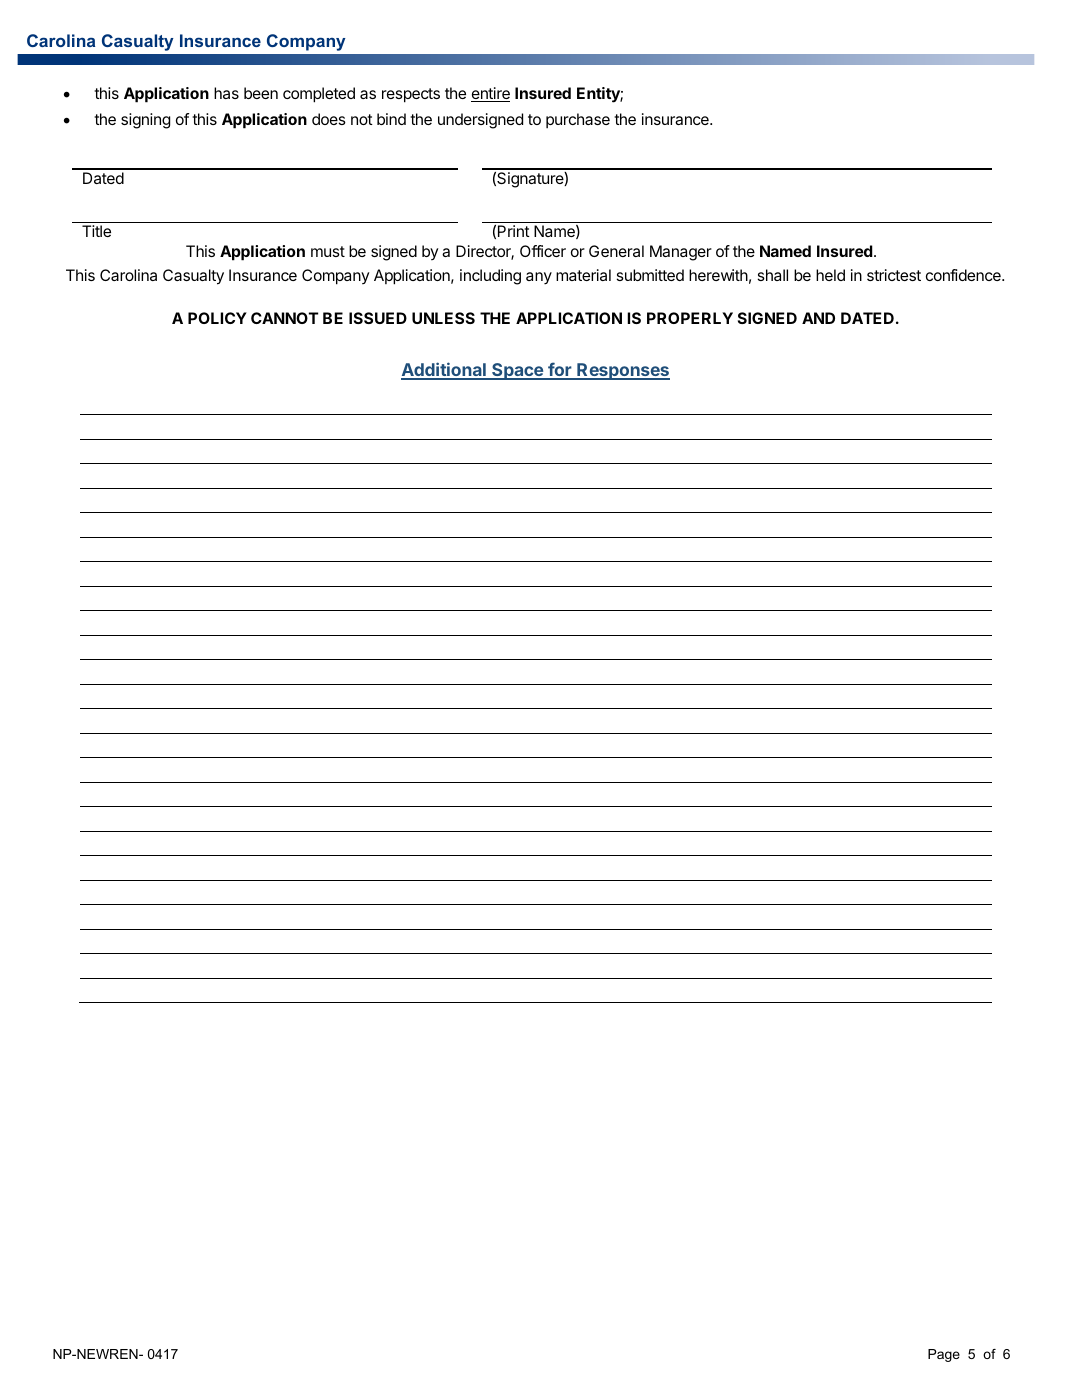 The height and width of the screenshot is (1386, 1071). Describe the element at coordinates (578, 120) in the screenshot. I see `purchase` at that location.
